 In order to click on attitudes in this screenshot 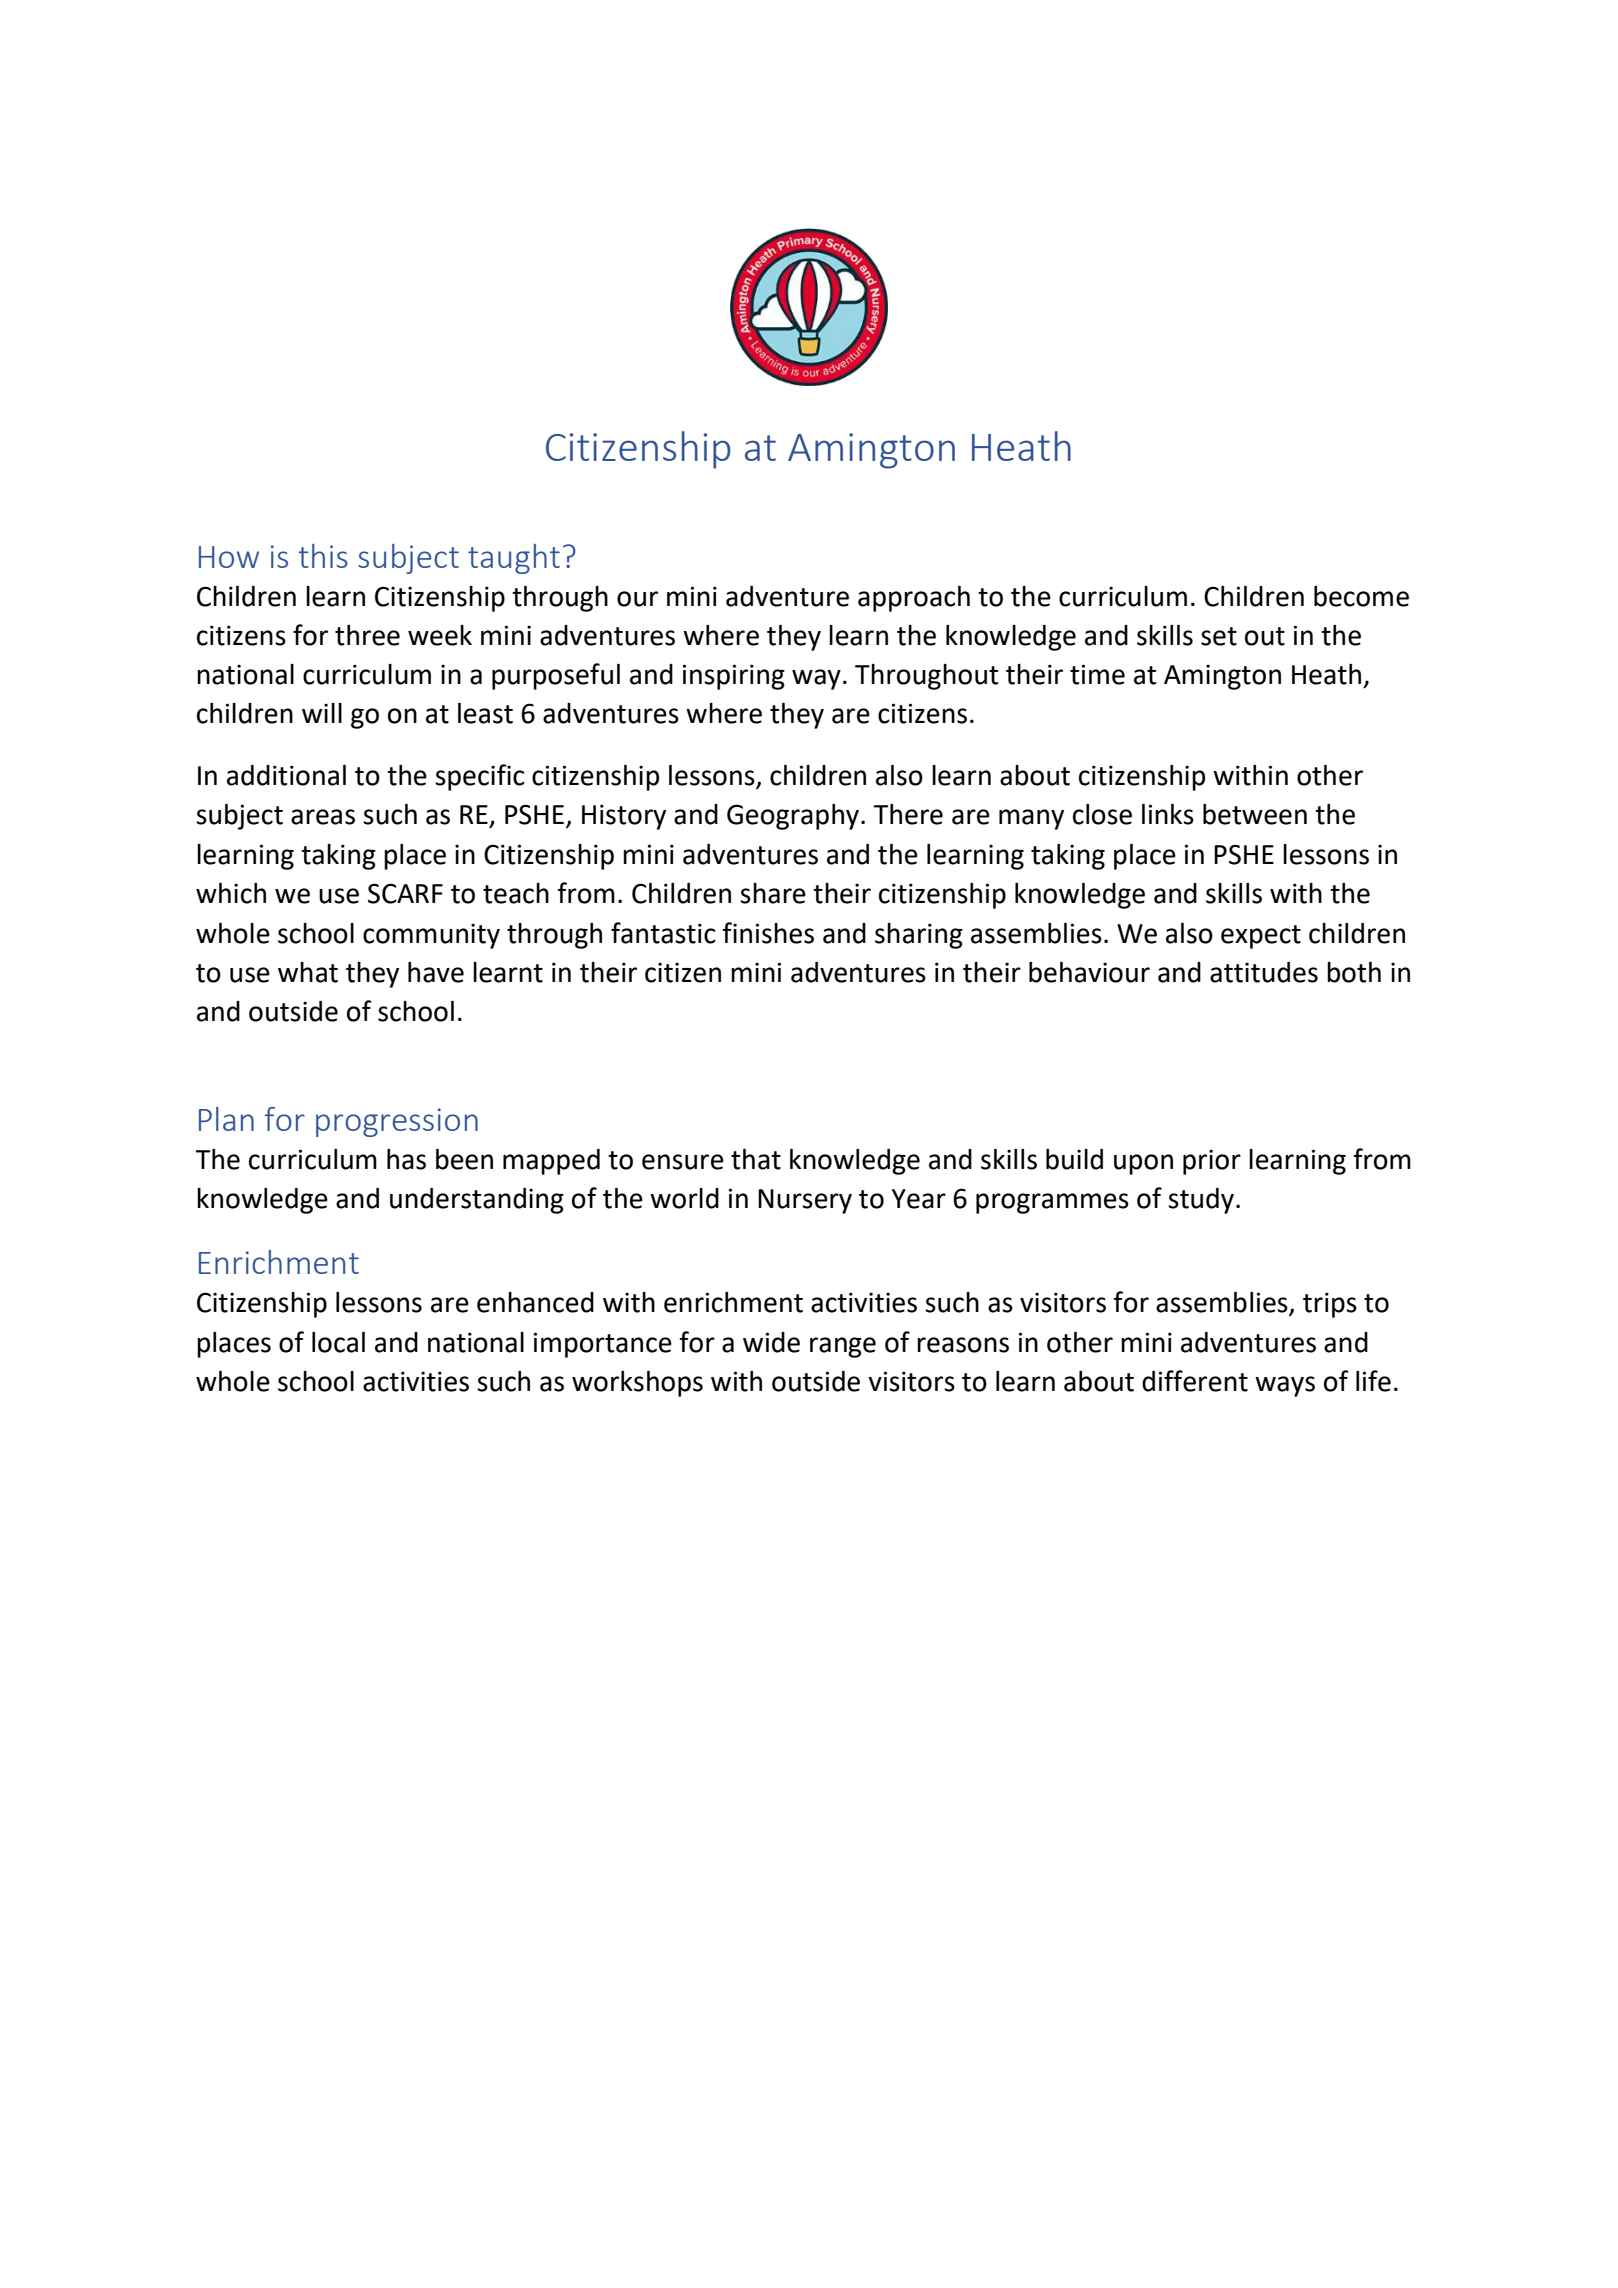, I will do `click(1264, 972)`.
